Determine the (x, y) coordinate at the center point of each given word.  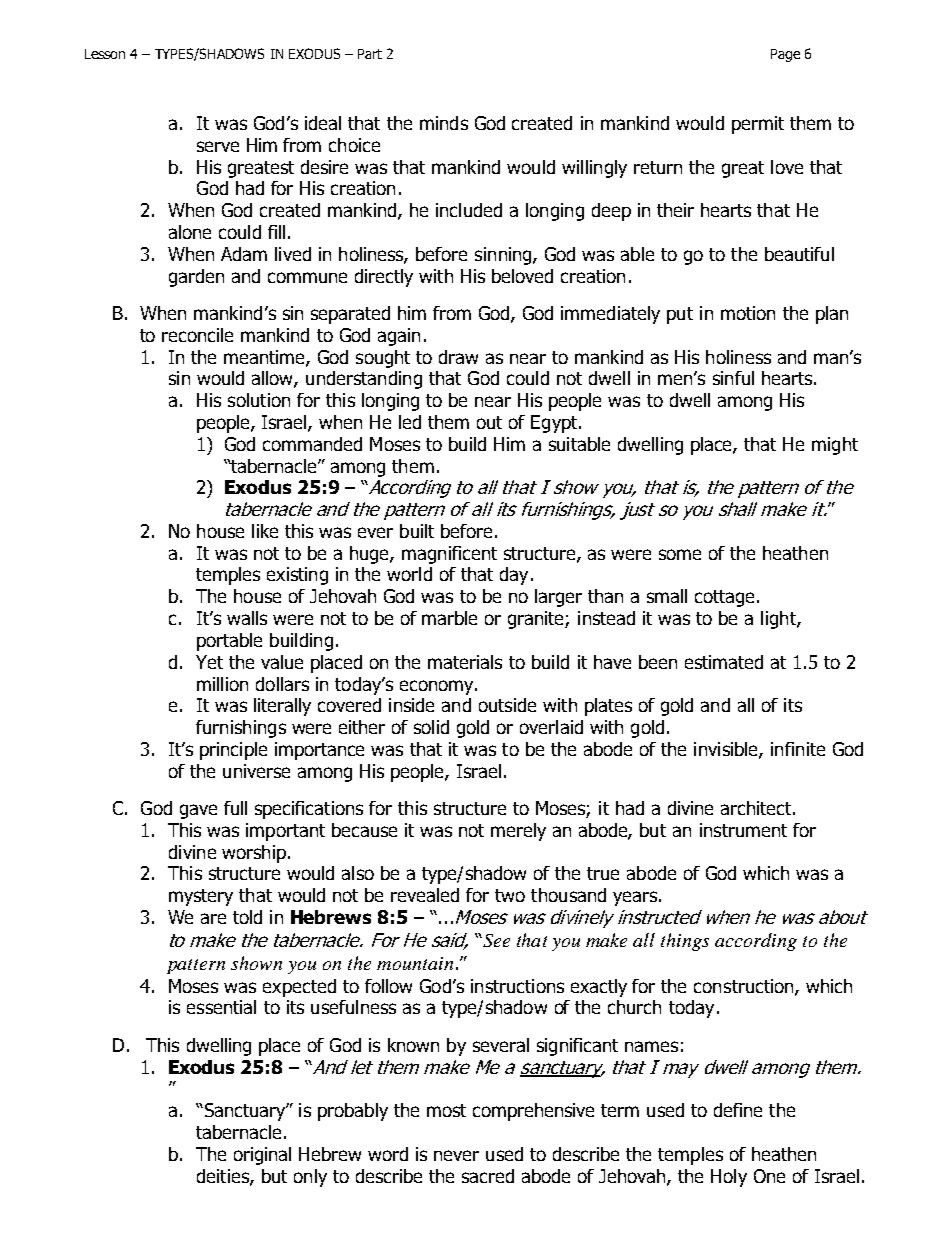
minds (444, 123)
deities (224, 1177)
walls (247, 618)
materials (465, 662)
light (779, 620)
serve (218, 146)
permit (758, 125)
